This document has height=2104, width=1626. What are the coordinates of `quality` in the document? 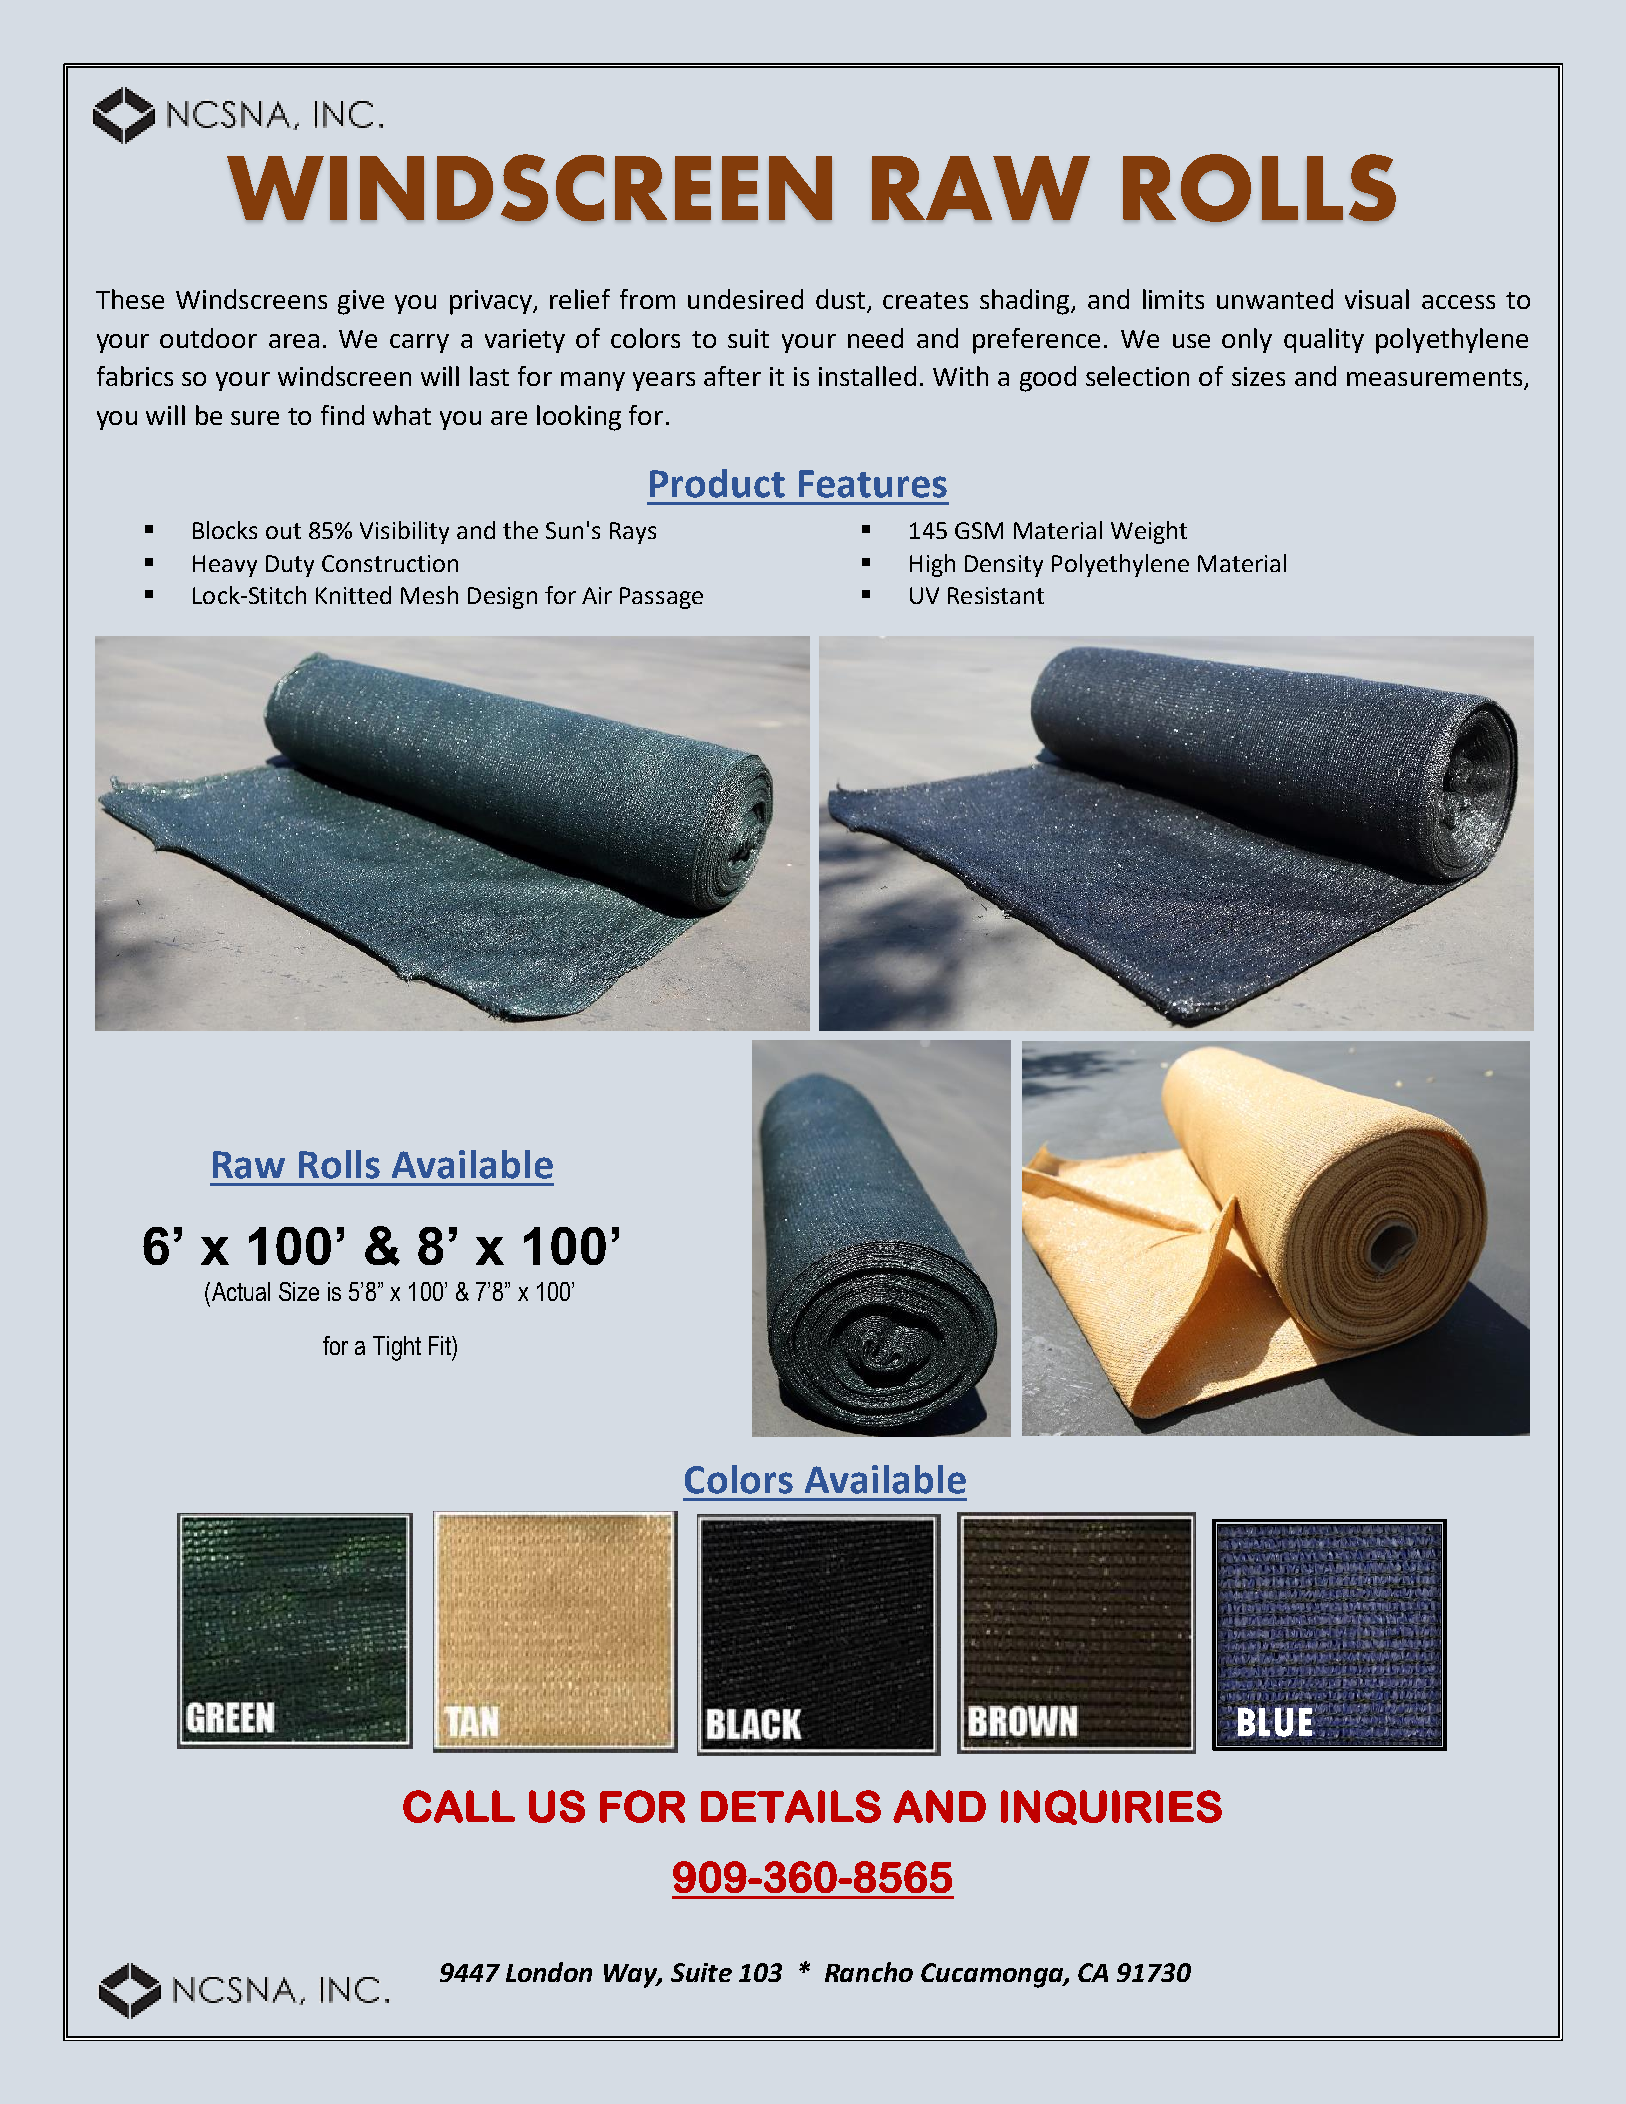 It's located at (1324, 340).
